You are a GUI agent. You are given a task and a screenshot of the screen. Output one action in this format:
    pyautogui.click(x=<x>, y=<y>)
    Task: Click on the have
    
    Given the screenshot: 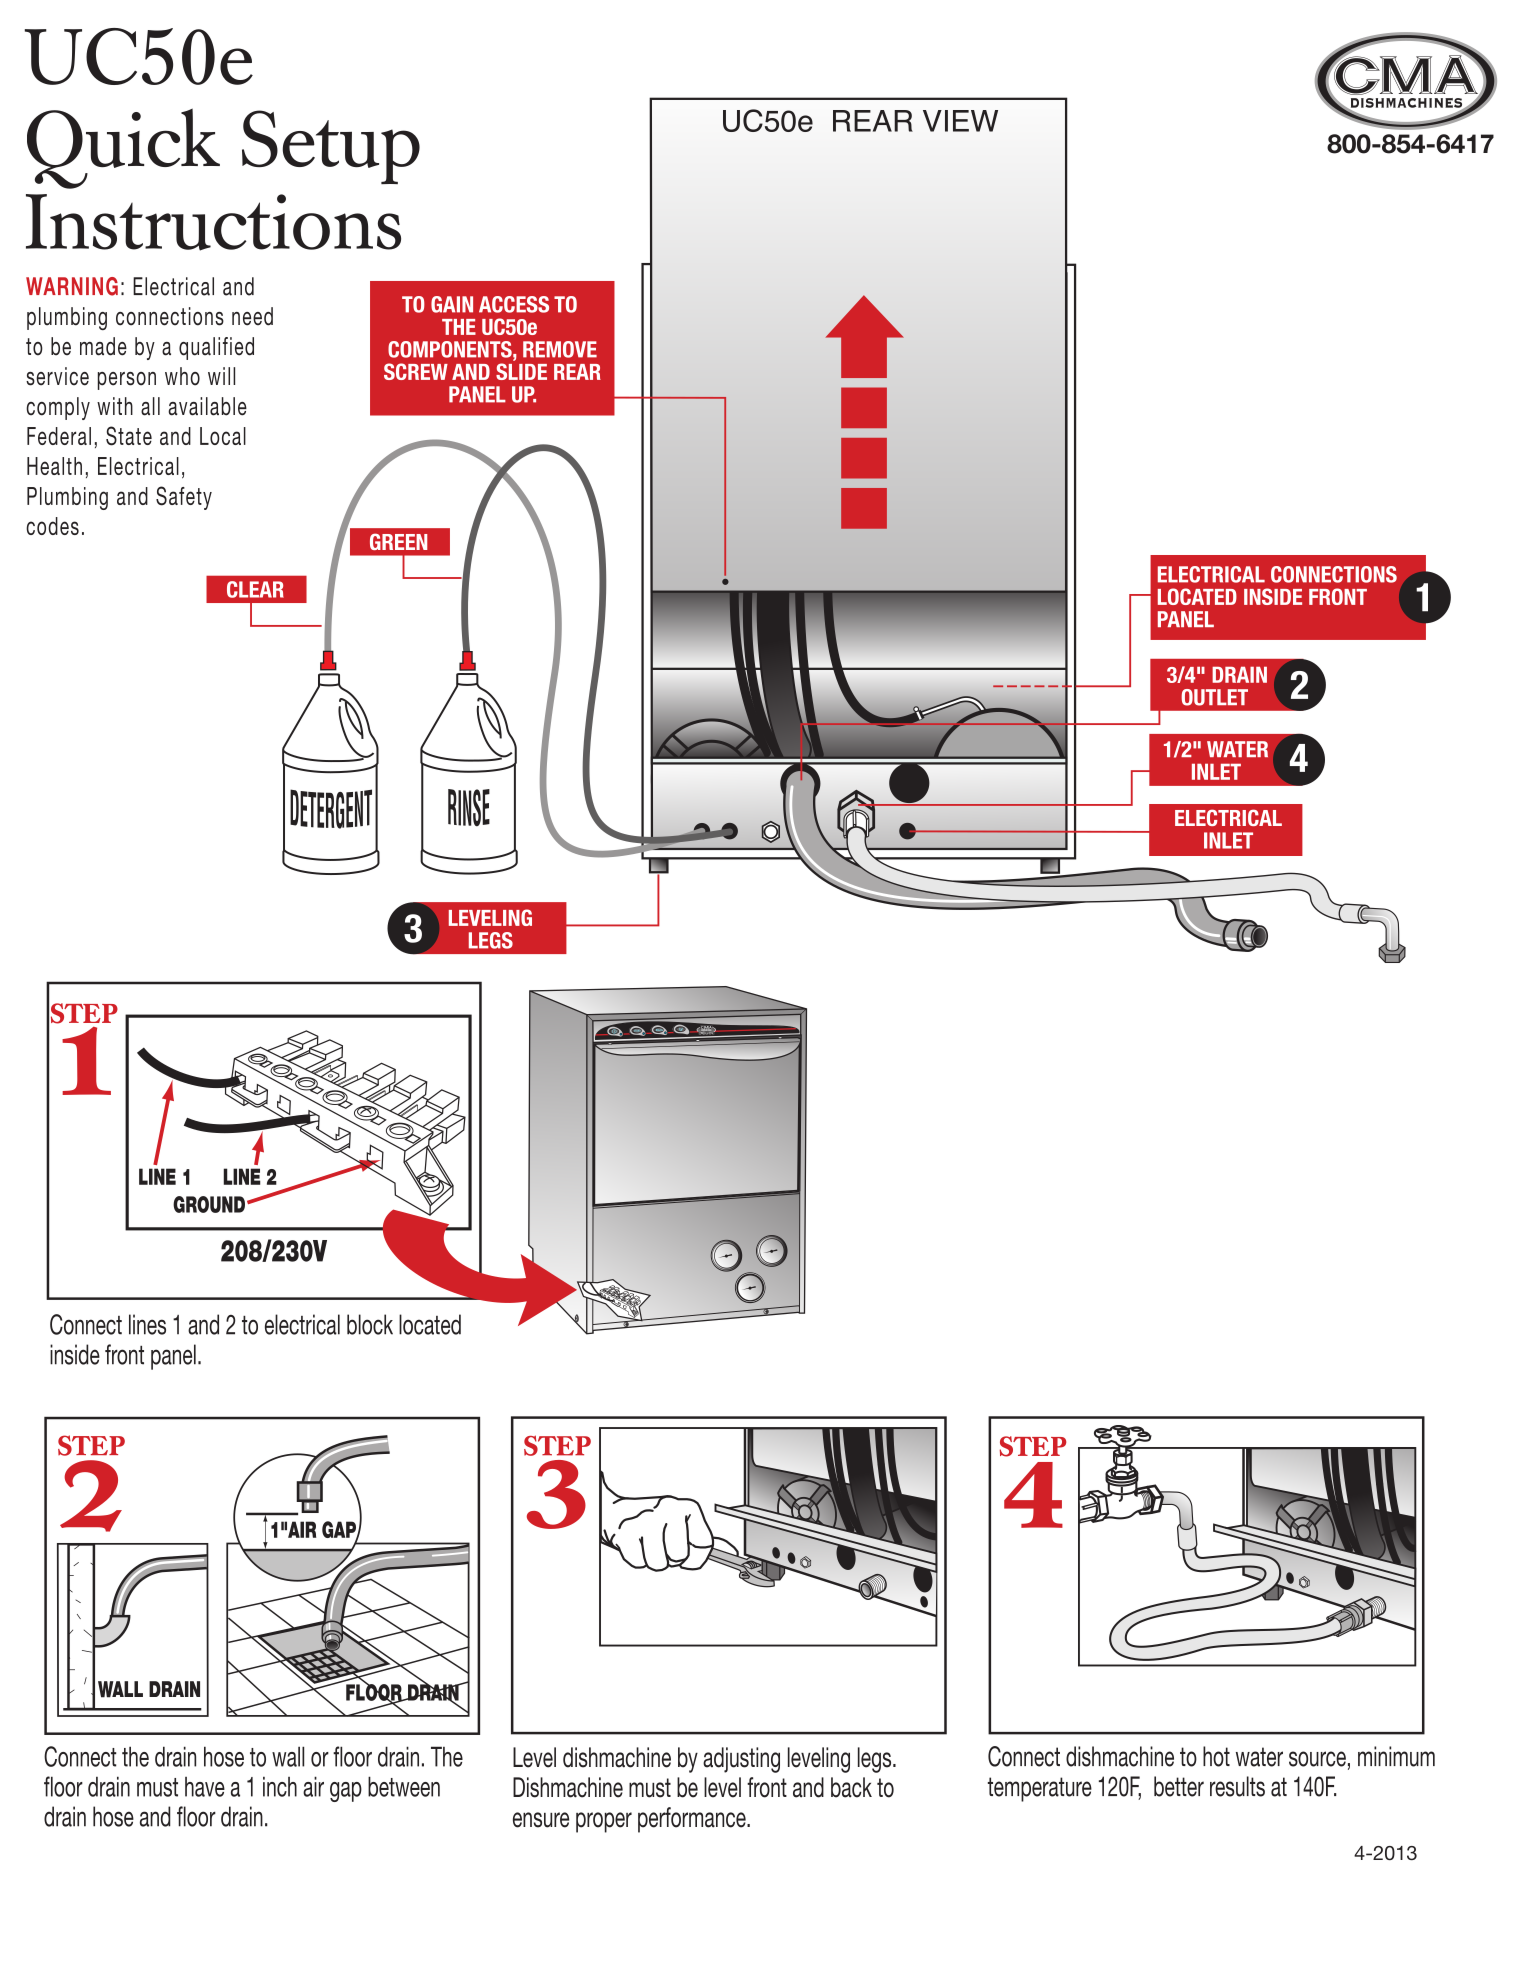 What is the action you would take?
    pyautogui.click(x=205, y=1787)
